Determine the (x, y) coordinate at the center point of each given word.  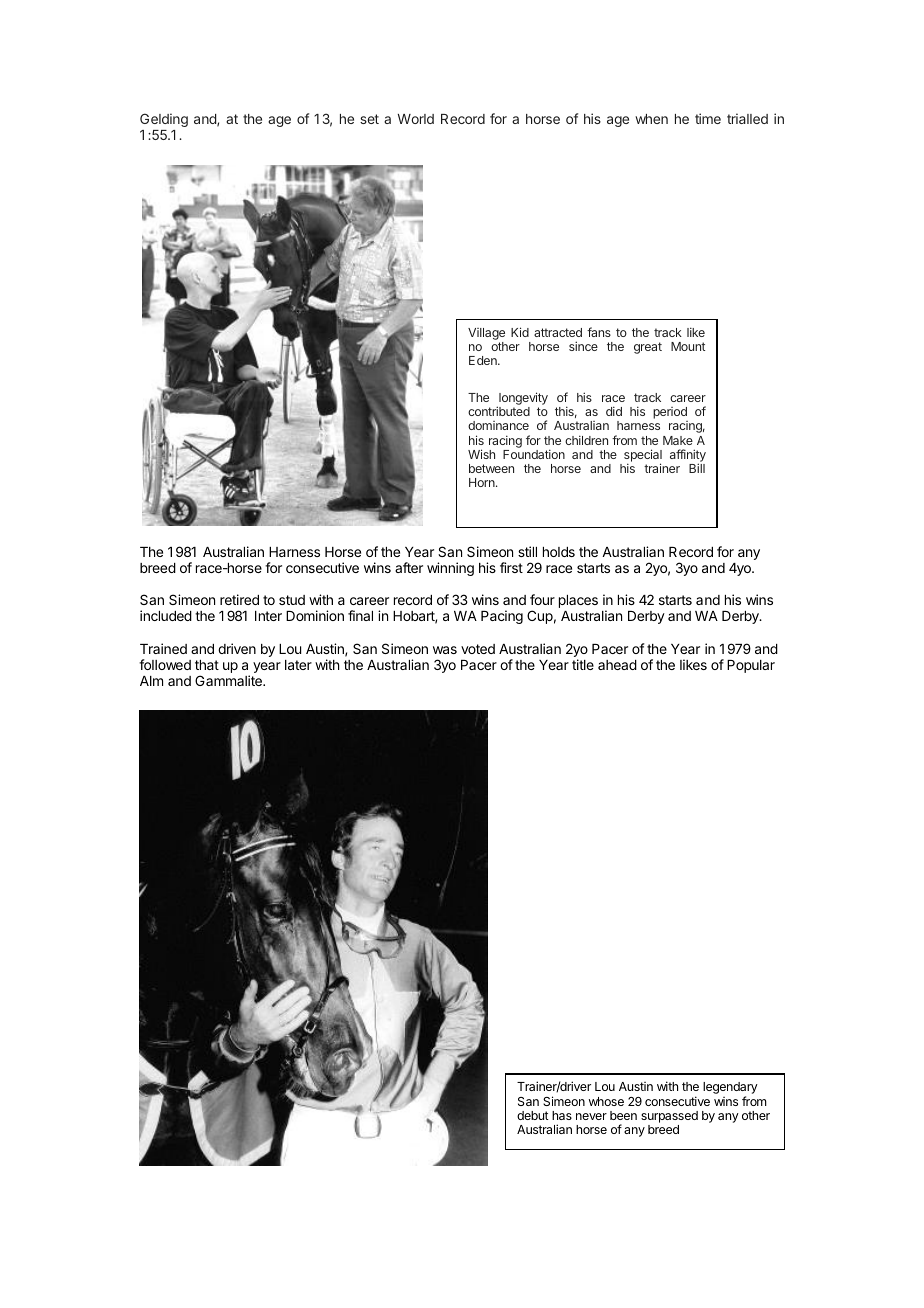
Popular (751, 666)
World (416, 119)
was (445, 650)
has (562, 1115)
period (670, 413)
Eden (484, 360)
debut (533, 1115)
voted (478, 649)
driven (237, 648)
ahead (617, 665)
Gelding (164, 120)
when (651, 119)
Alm (151, 681)
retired (239, 599)
